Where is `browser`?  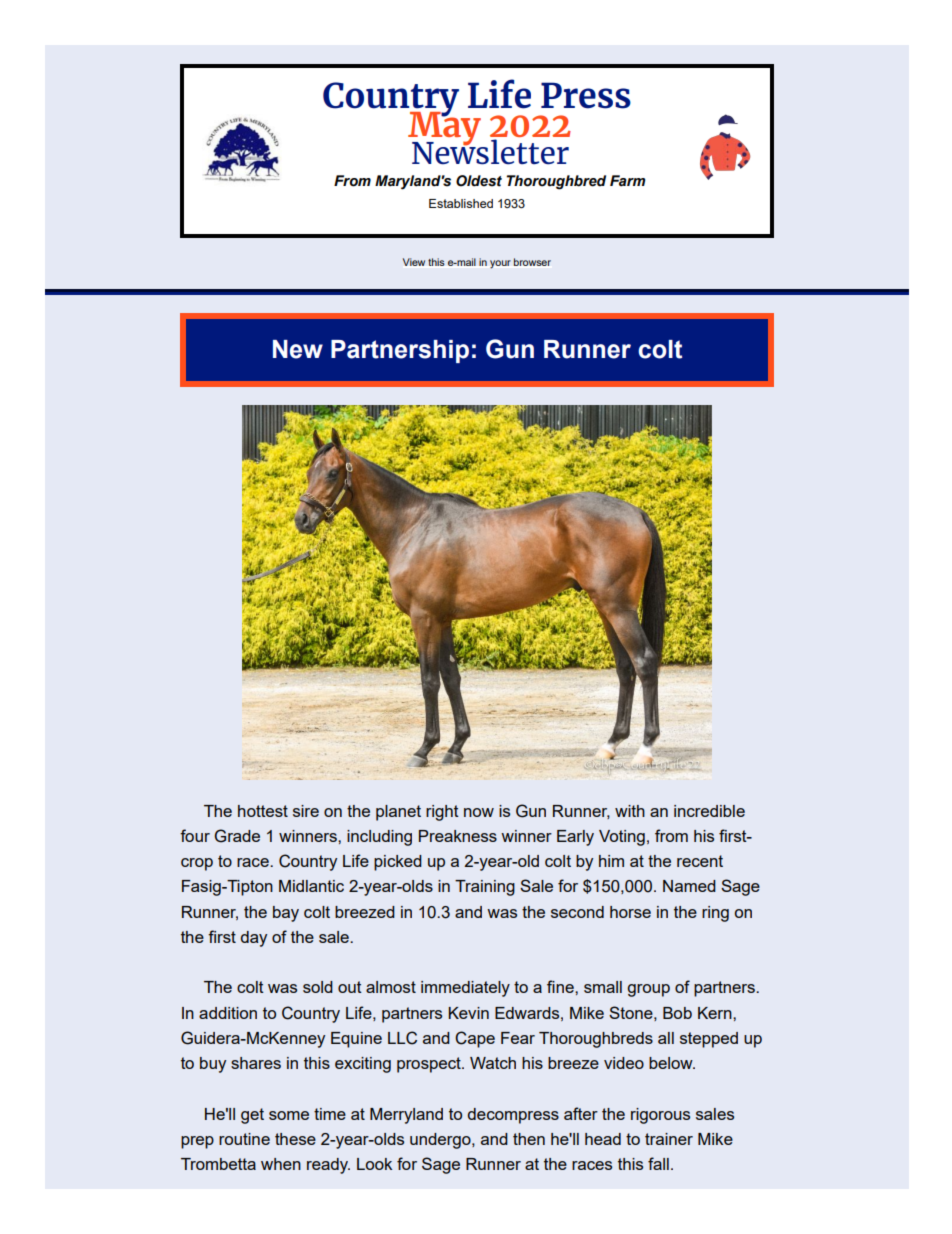 browser is located at coordinates (532, 262).
